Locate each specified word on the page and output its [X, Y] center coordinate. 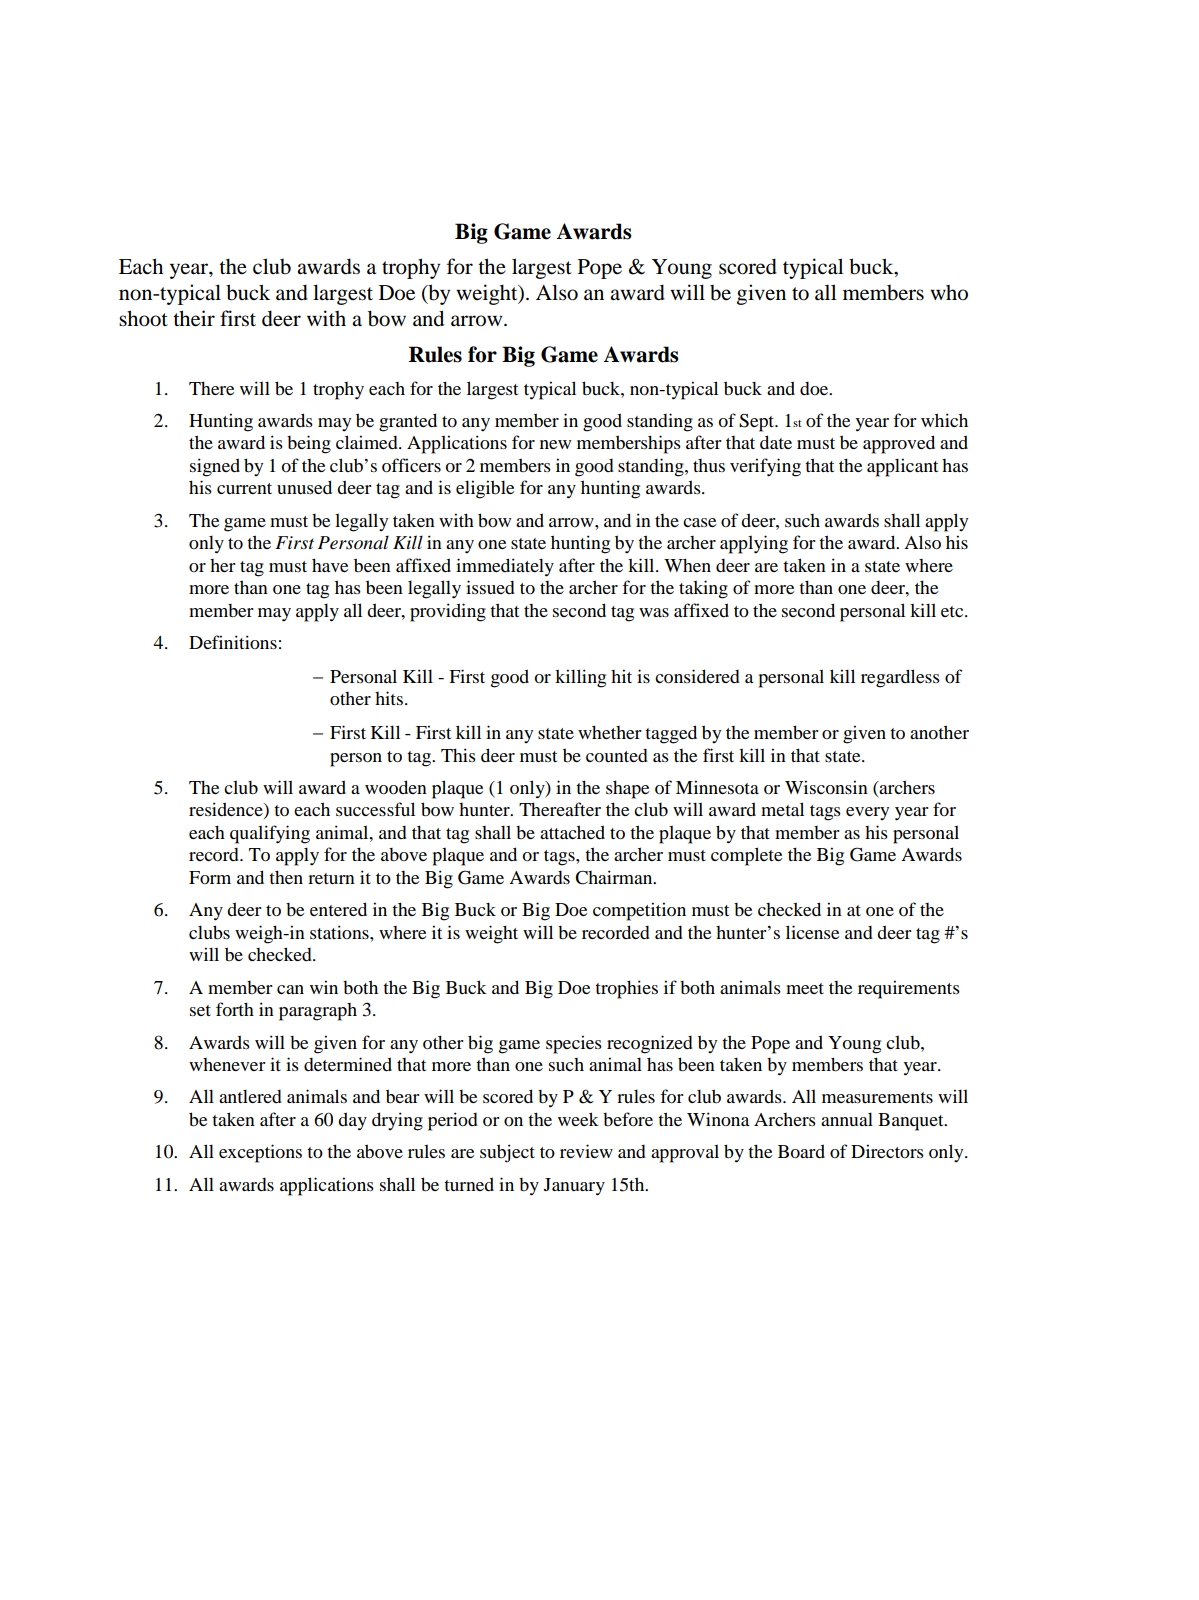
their [194, 318]
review [586, 1151]
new [555, 444]
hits [389, 698]
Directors [887, 1151]
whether [610, 732]
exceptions [260, 1153]
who [949, 293]
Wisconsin [826, 787]
